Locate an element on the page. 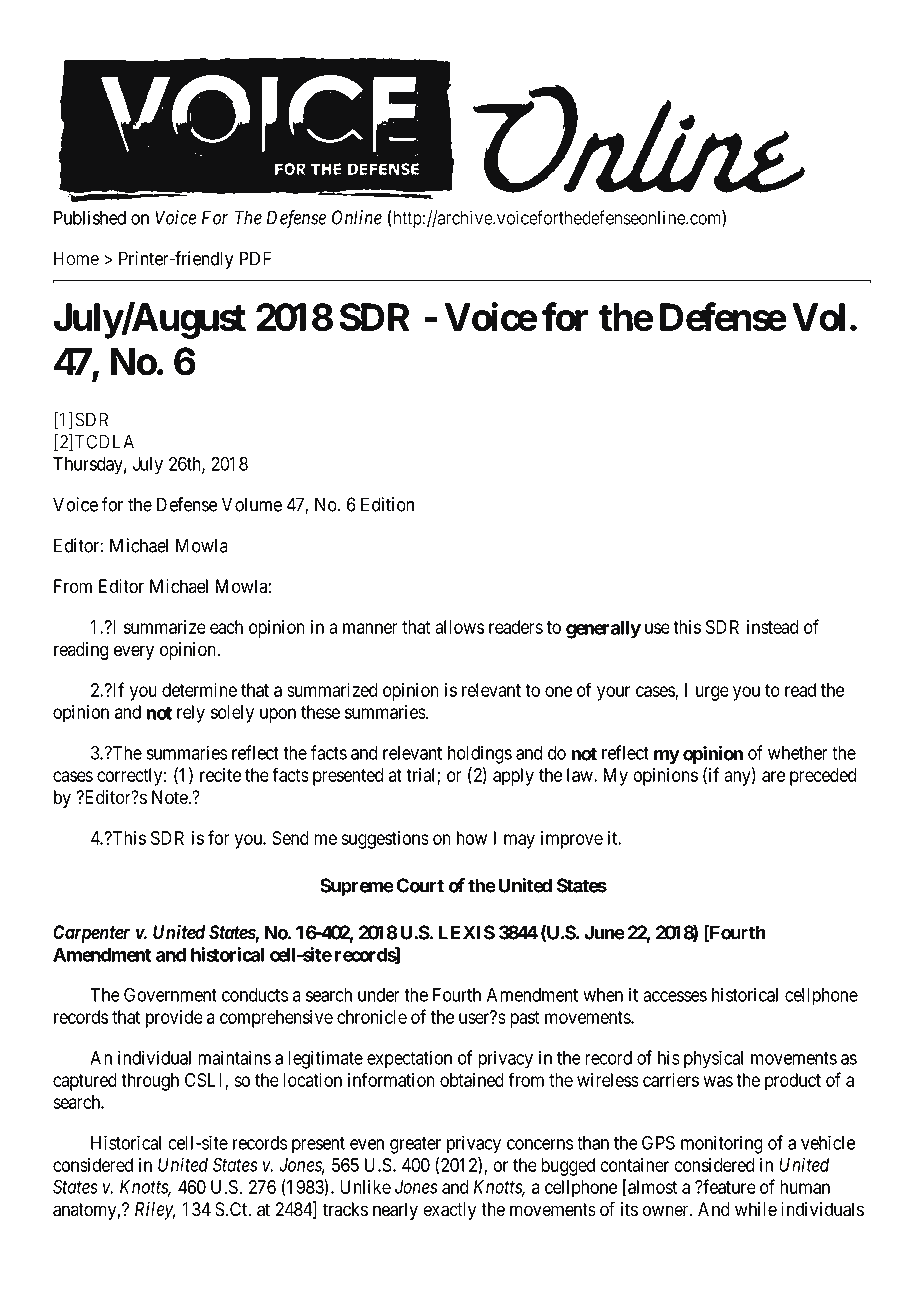 The image size is (924, 1308). instead is located at coordinates (772, 627).
